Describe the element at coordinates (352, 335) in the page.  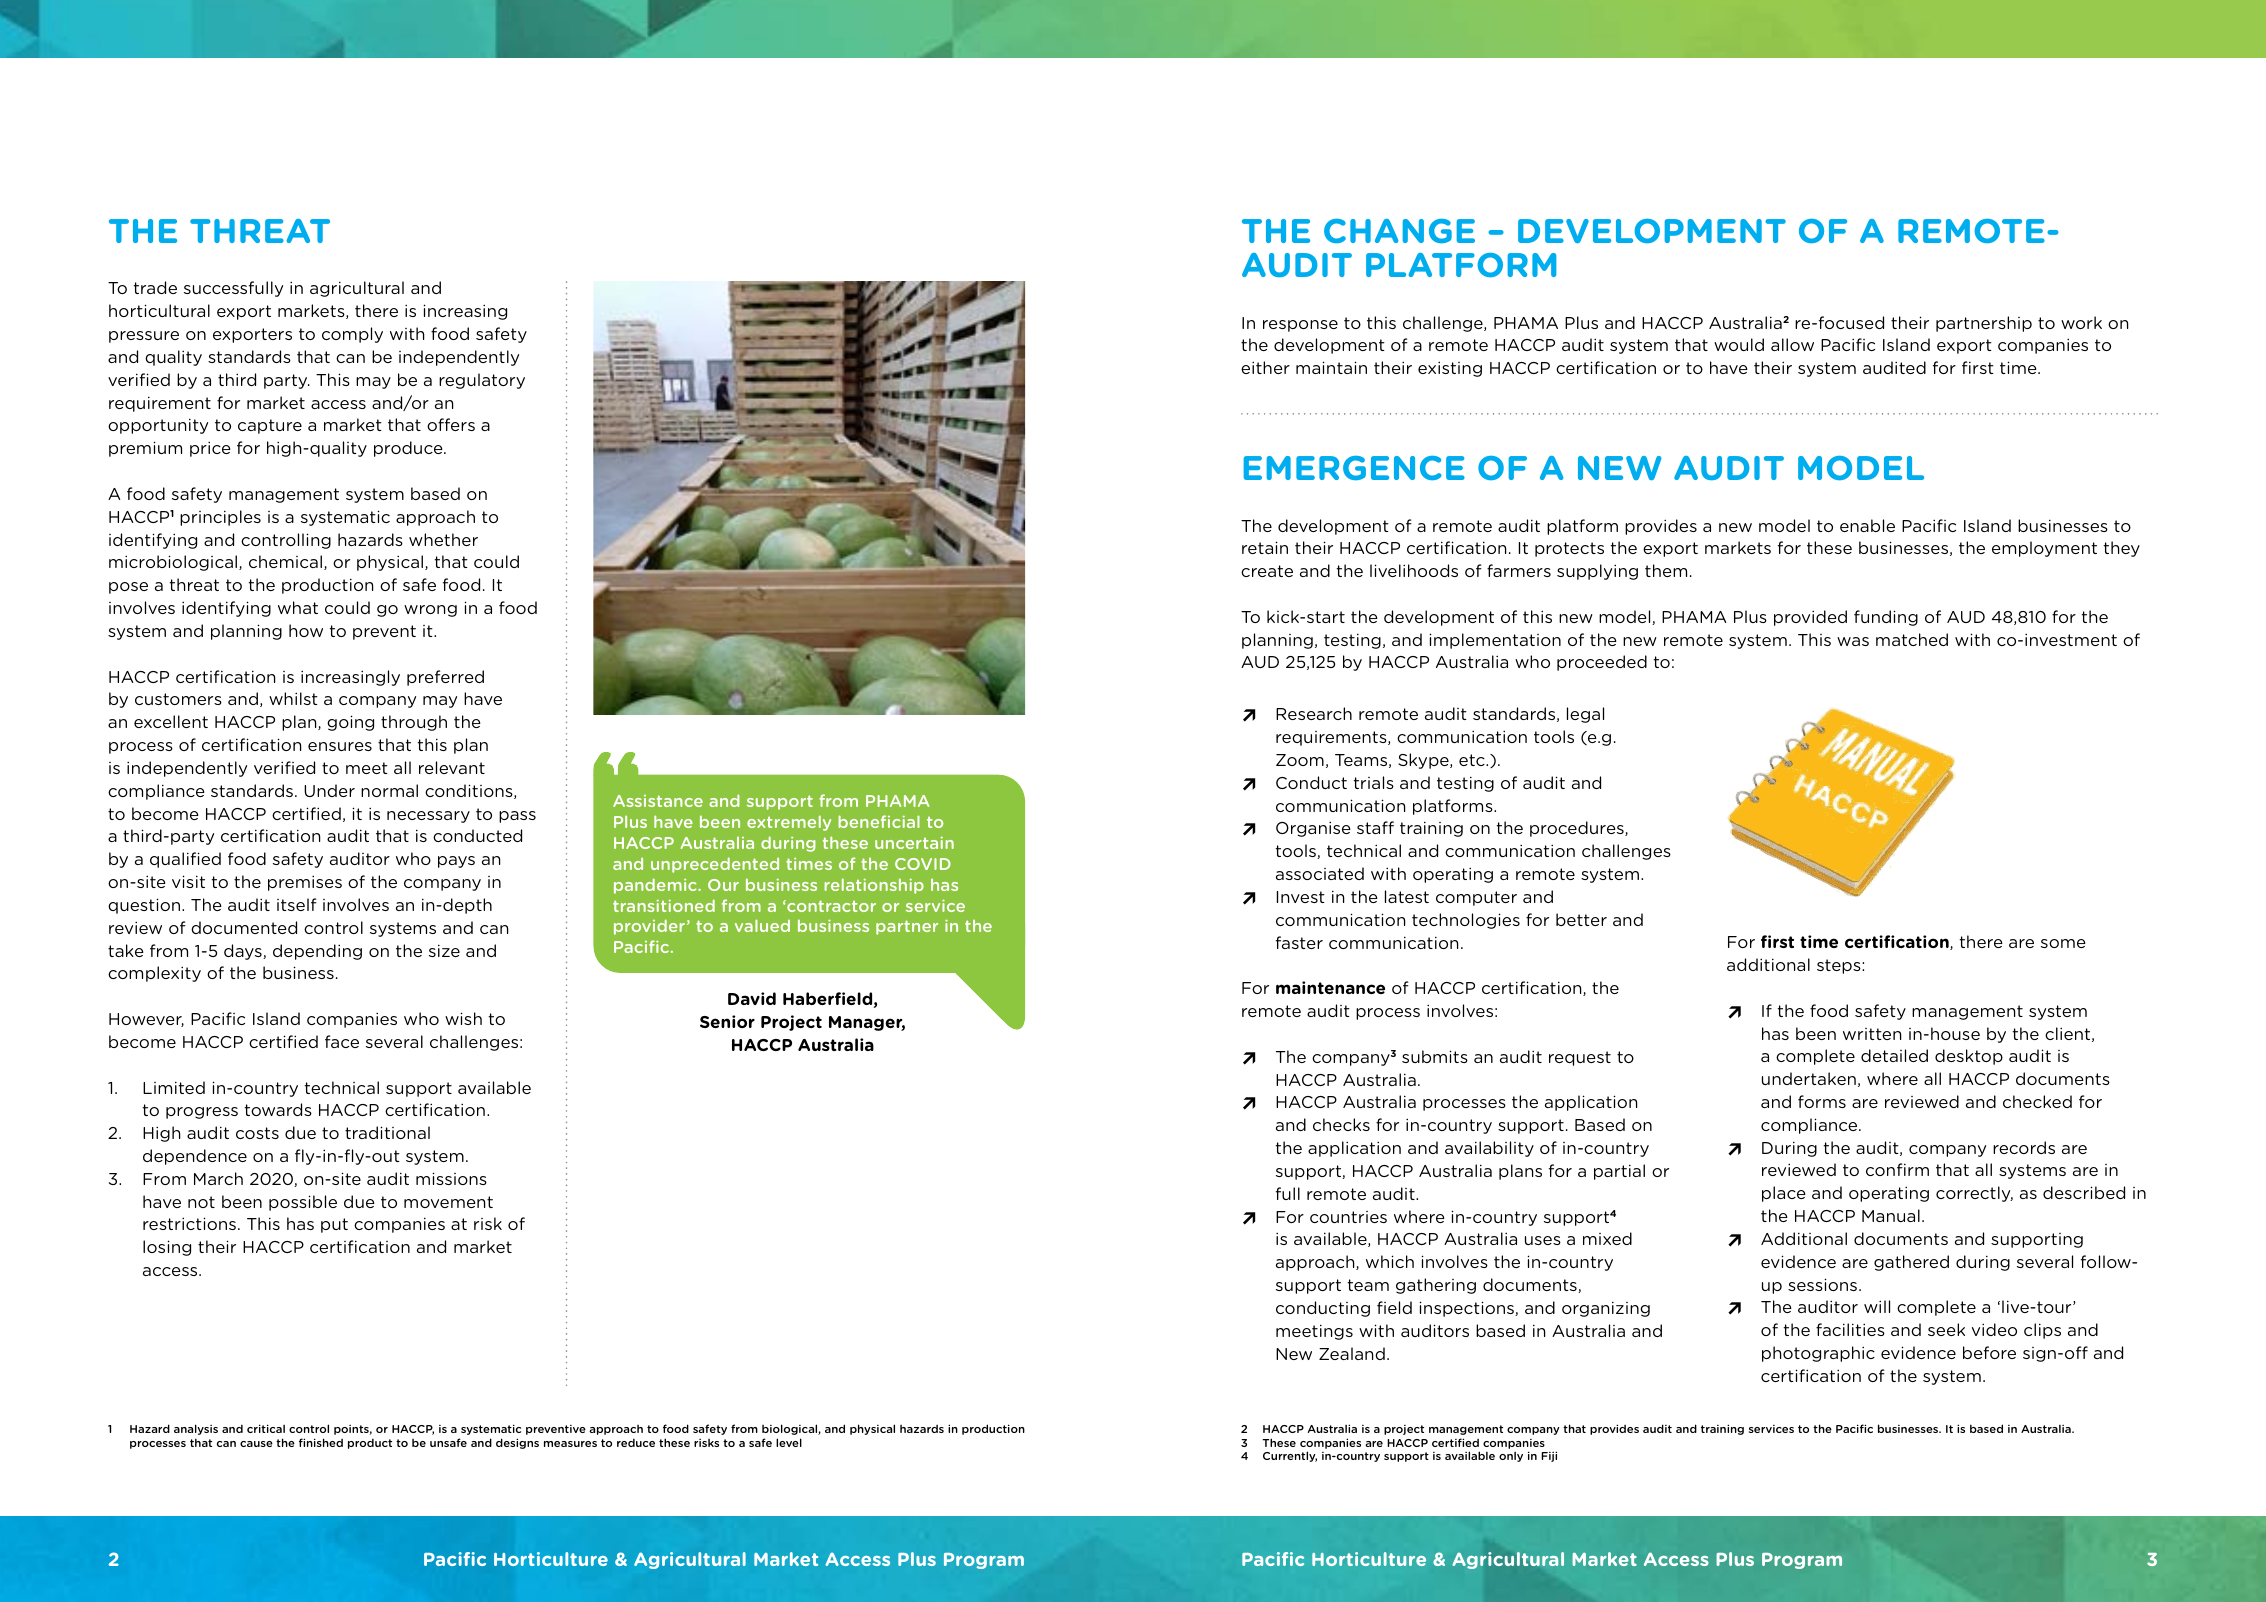
I see `comply` at that location.
